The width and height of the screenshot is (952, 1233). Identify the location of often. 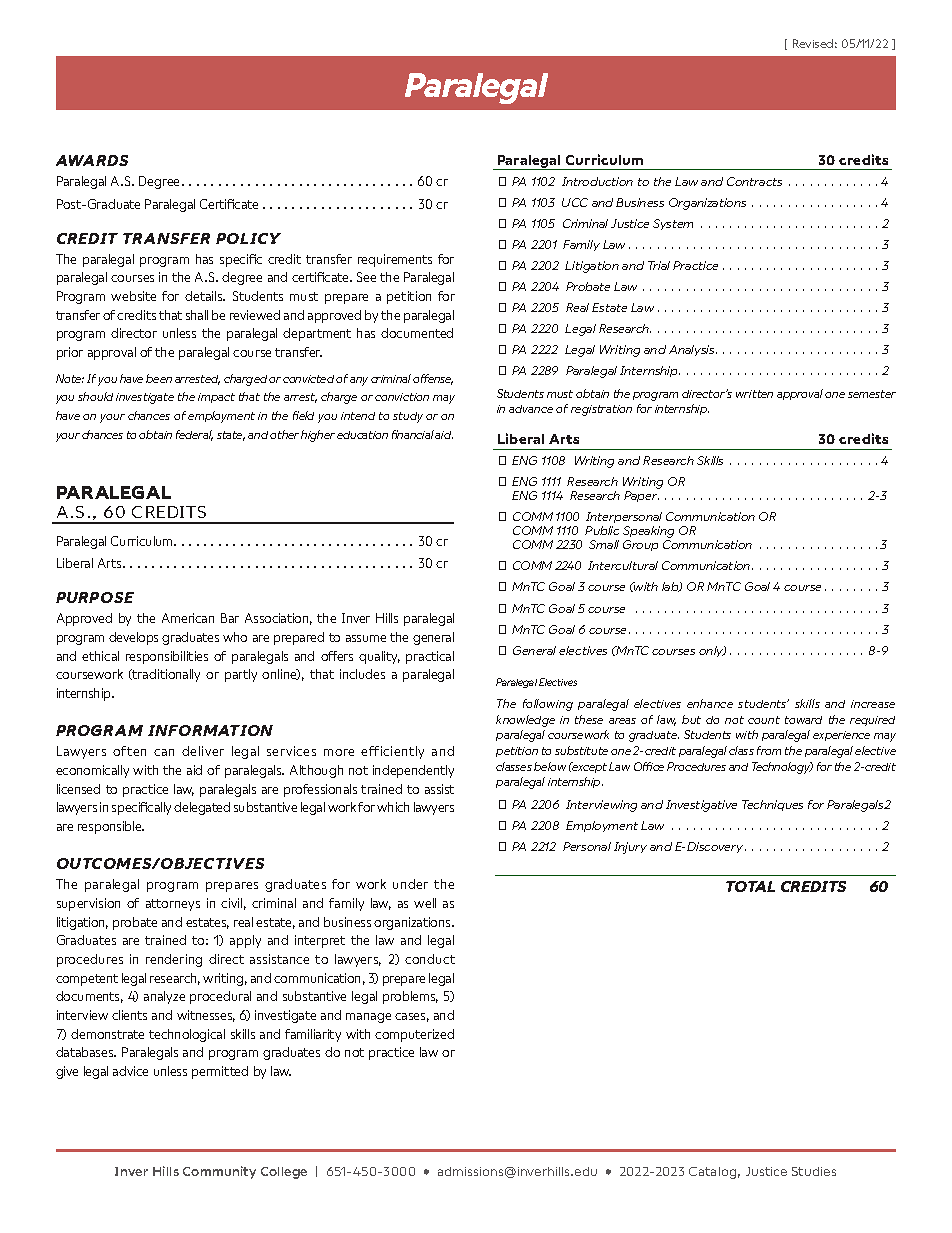
(129, 751).
